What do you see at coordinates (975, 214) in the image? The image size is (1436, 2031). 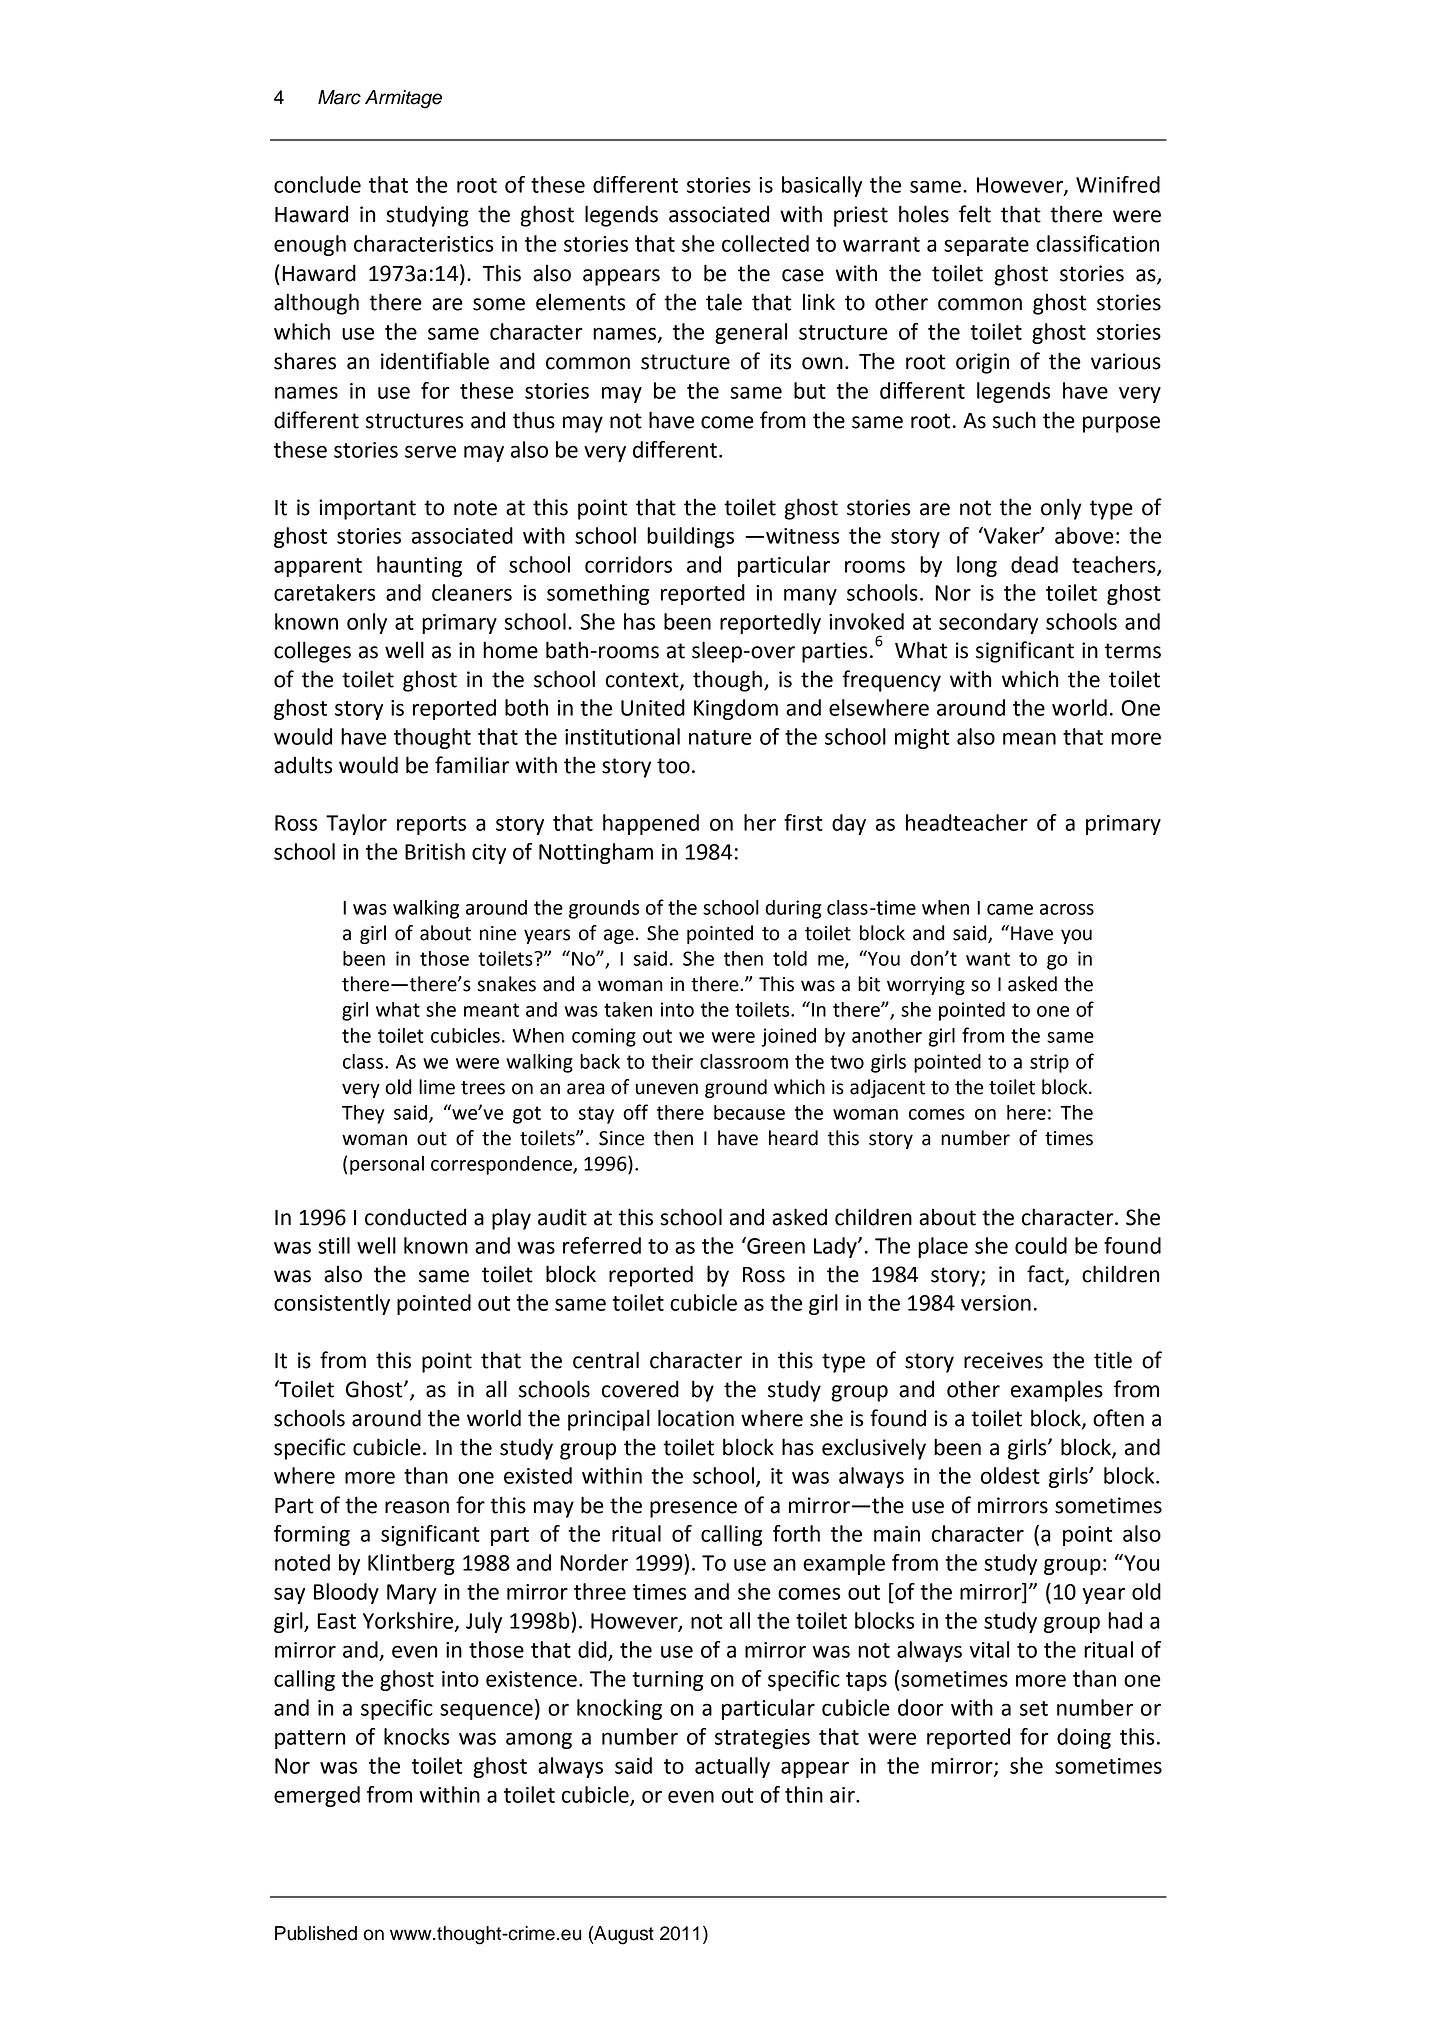 I see `felt` at bounding box center [975, 214].
